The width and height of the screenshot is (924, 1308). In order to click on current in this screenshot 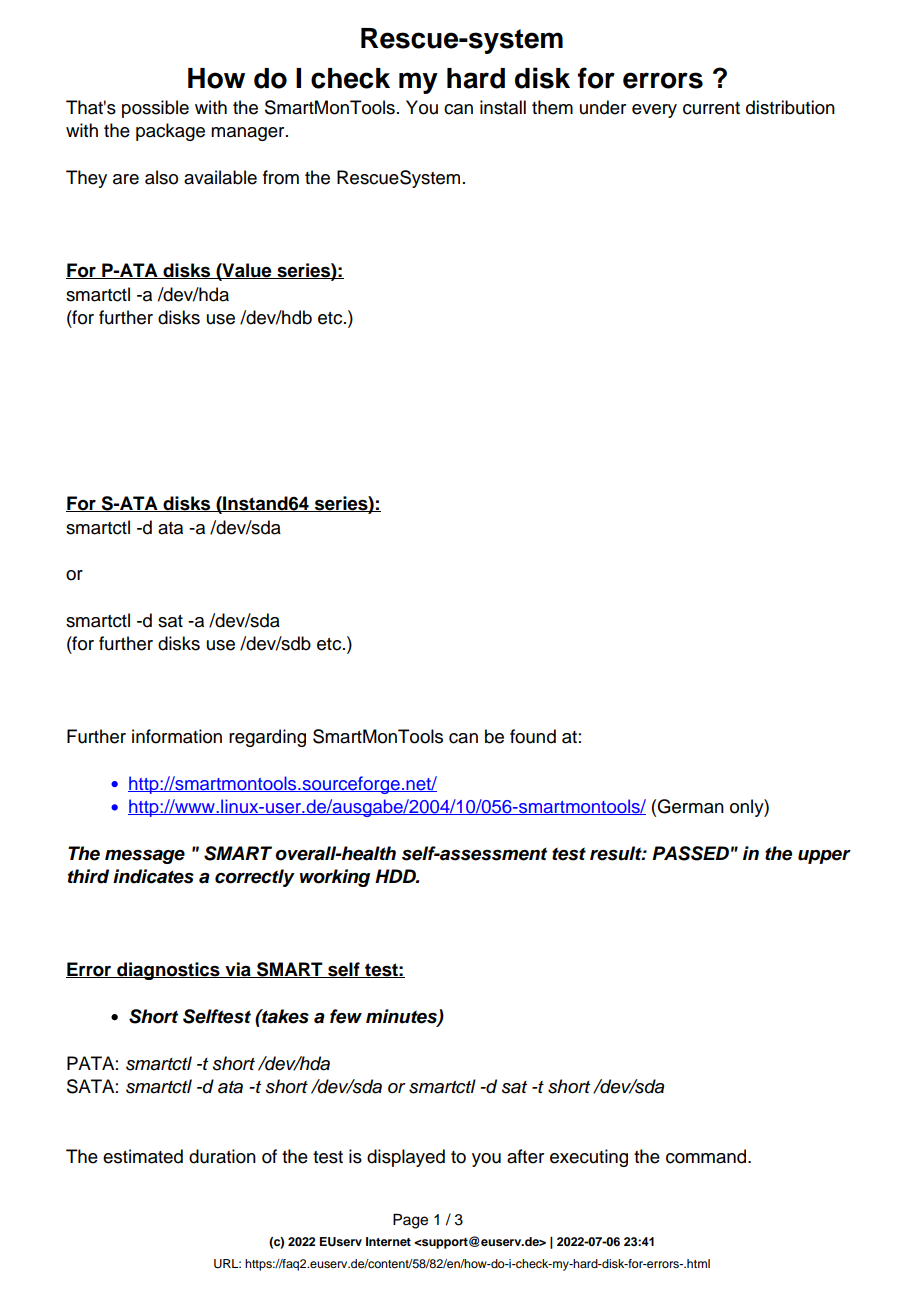, I will do `click(711, 108)`.
